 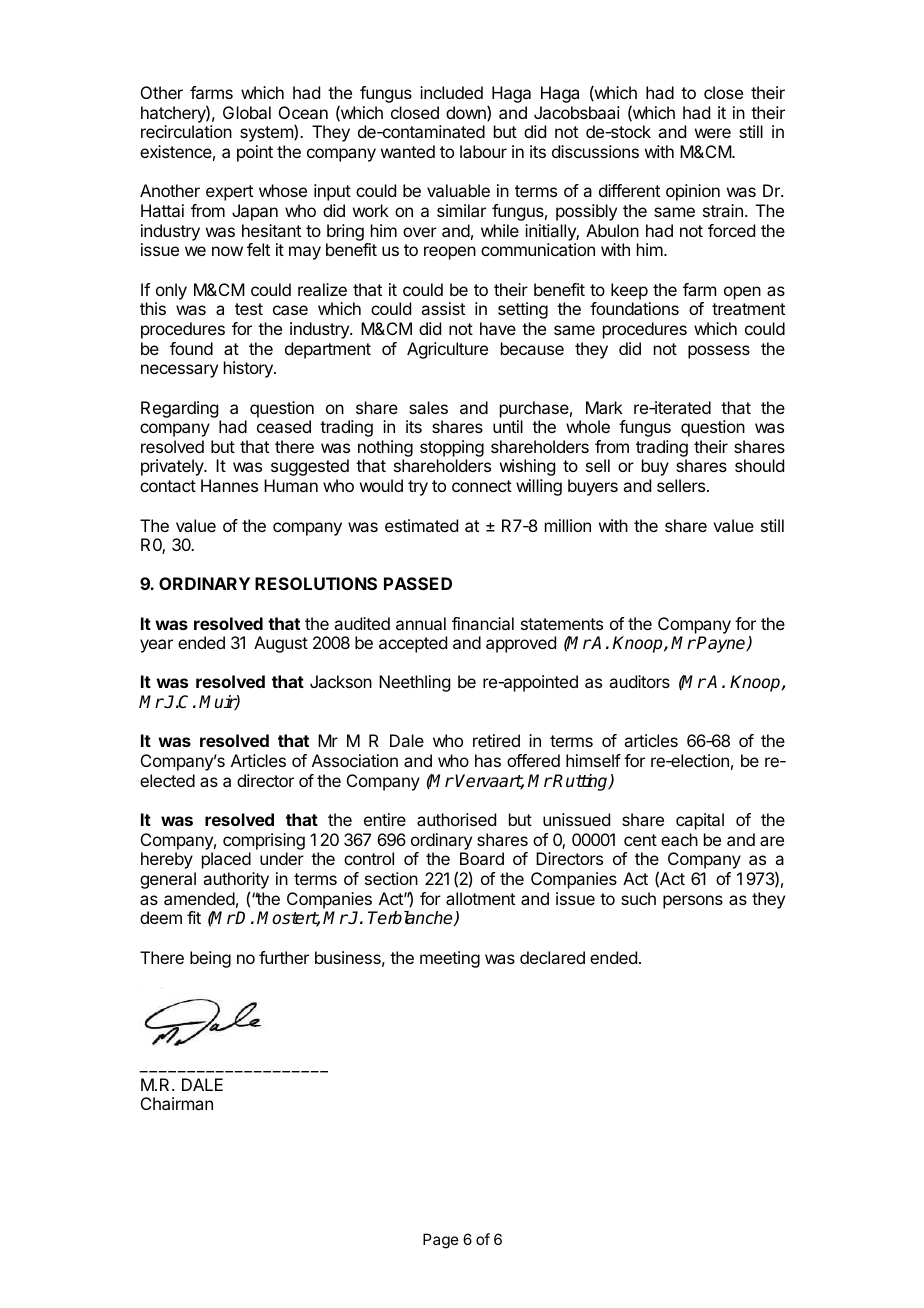 What do you see at coordinates (450, 959) in the image?
I see `meeting` at bounding box center [450, 959].
